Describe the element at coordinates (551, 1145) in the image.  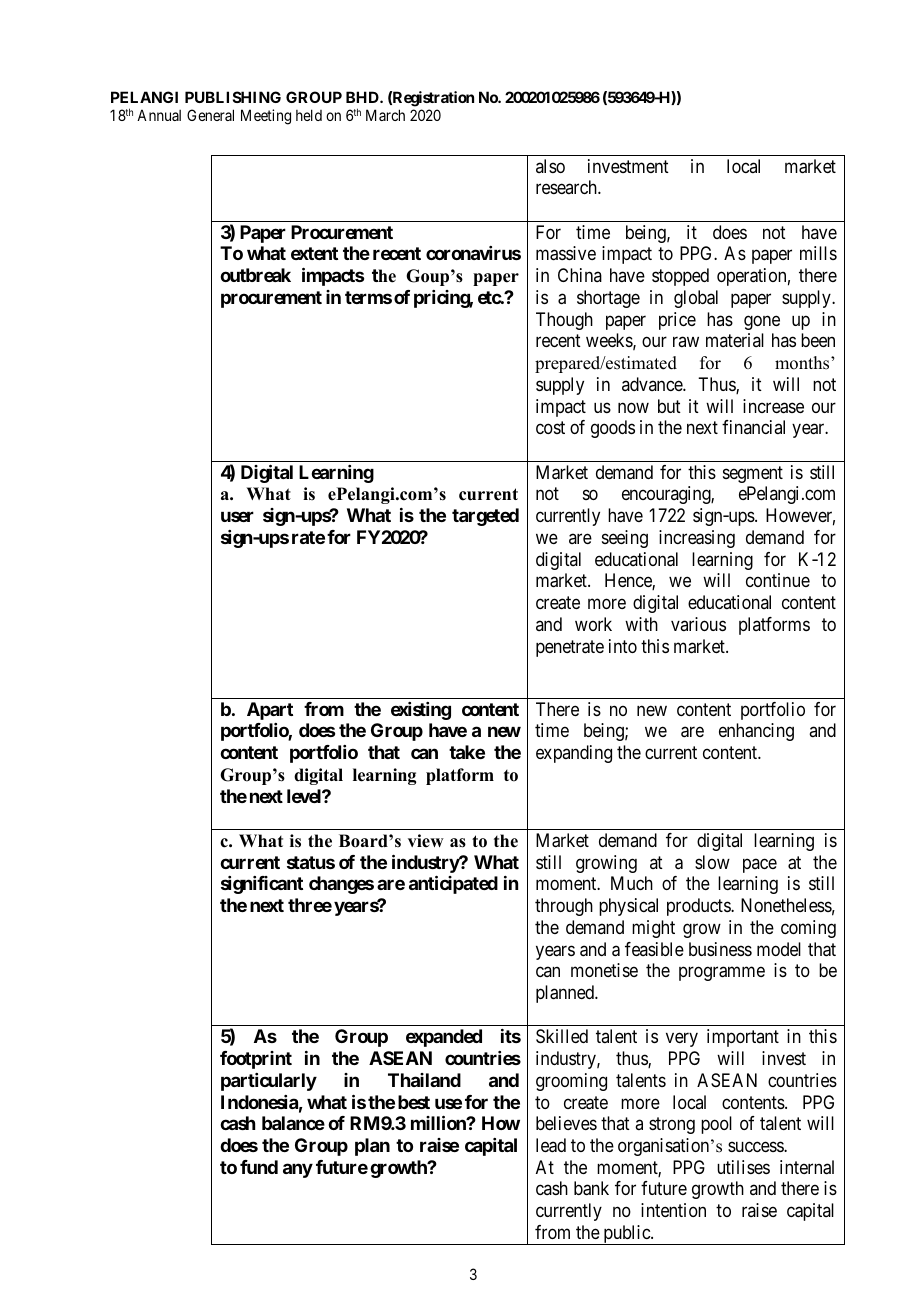
I see `lead` at that location.
